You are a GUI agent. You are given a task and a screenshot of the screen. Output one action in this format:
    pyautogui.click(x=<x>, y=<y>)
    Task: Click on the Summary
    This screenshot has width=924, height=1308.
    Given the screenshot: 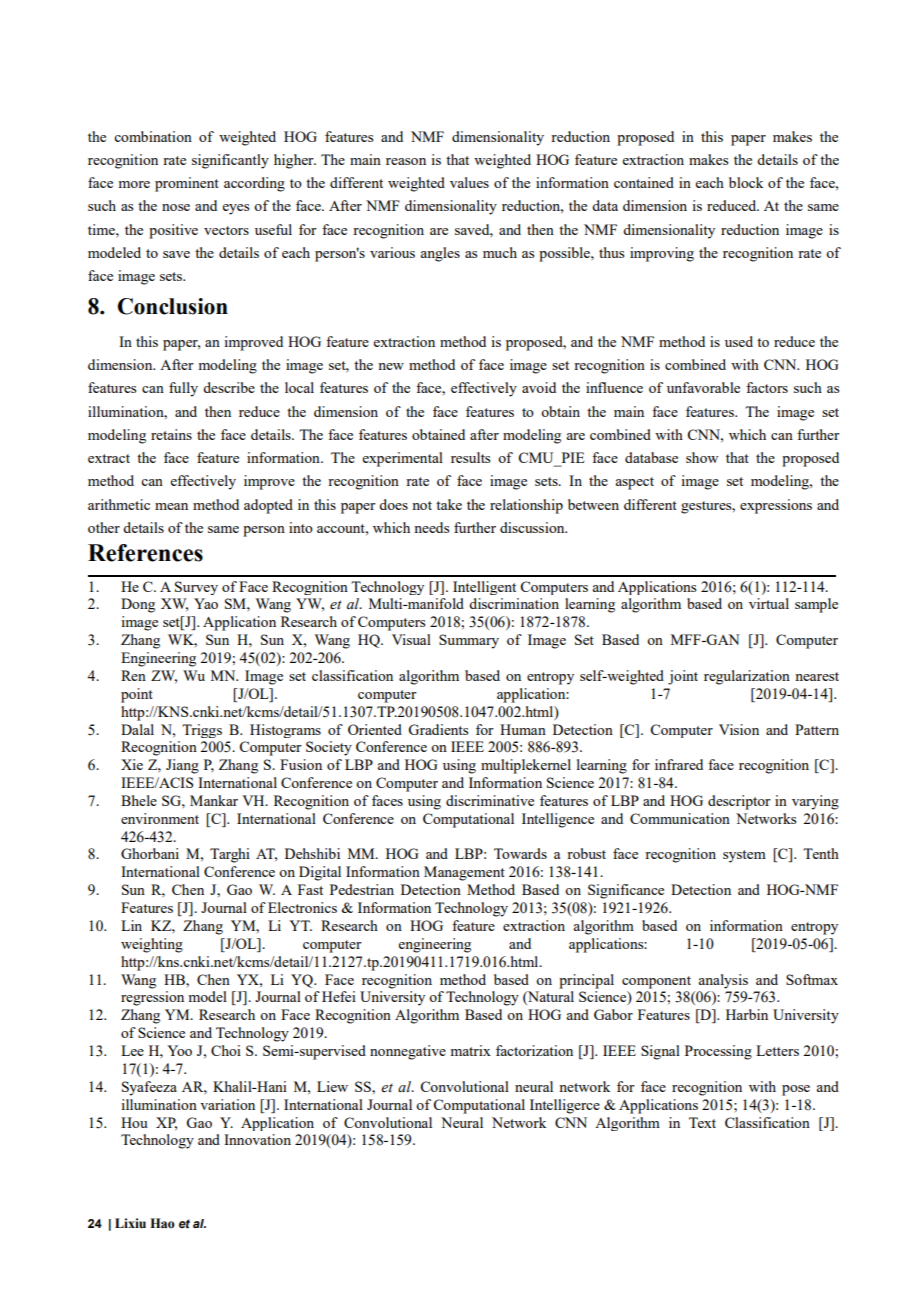 What is the action you would take?
    pyautogui.click(x=469, y=641)
